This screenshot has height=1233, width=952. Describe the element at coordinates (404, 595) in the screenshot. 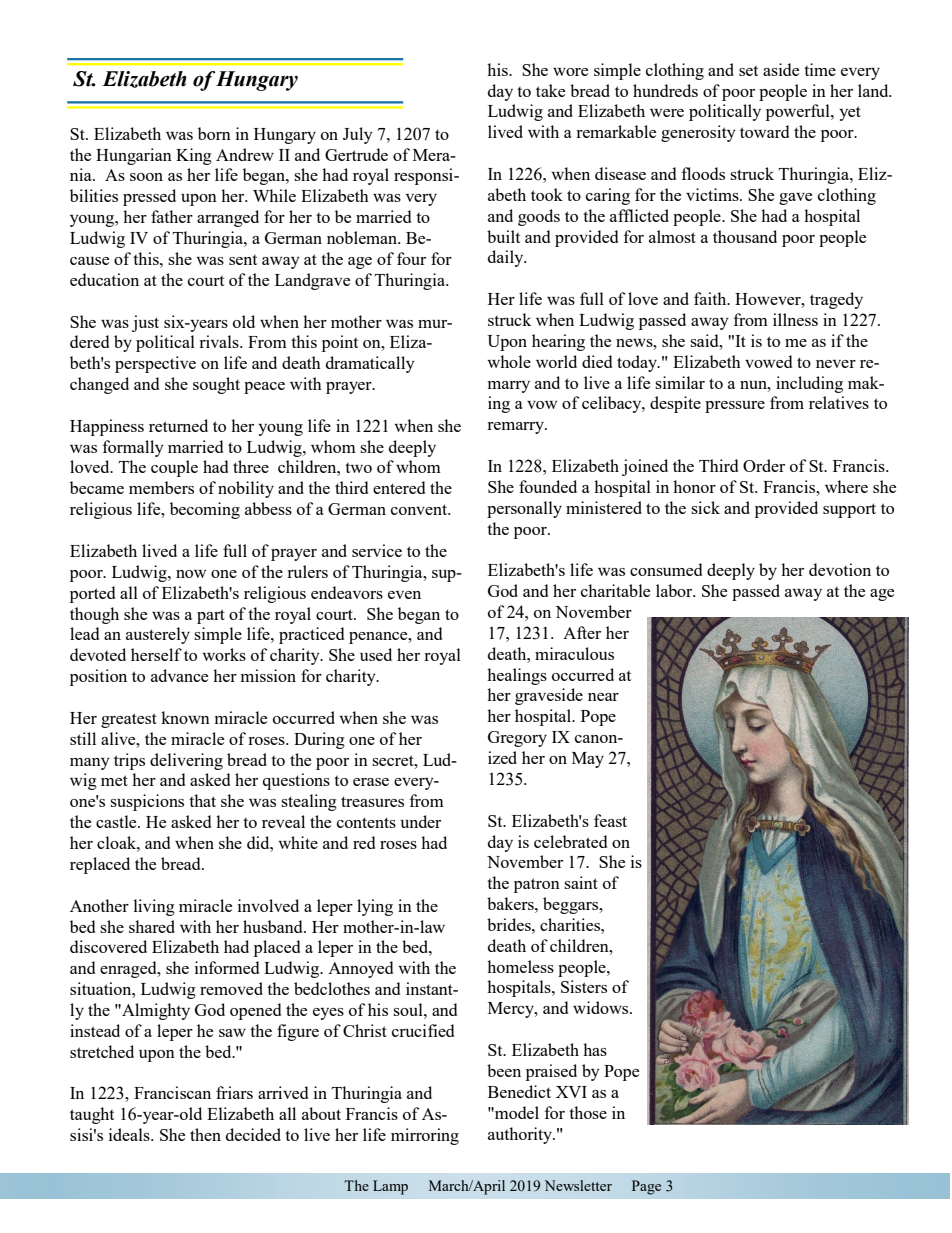

I see `even` at that location.
